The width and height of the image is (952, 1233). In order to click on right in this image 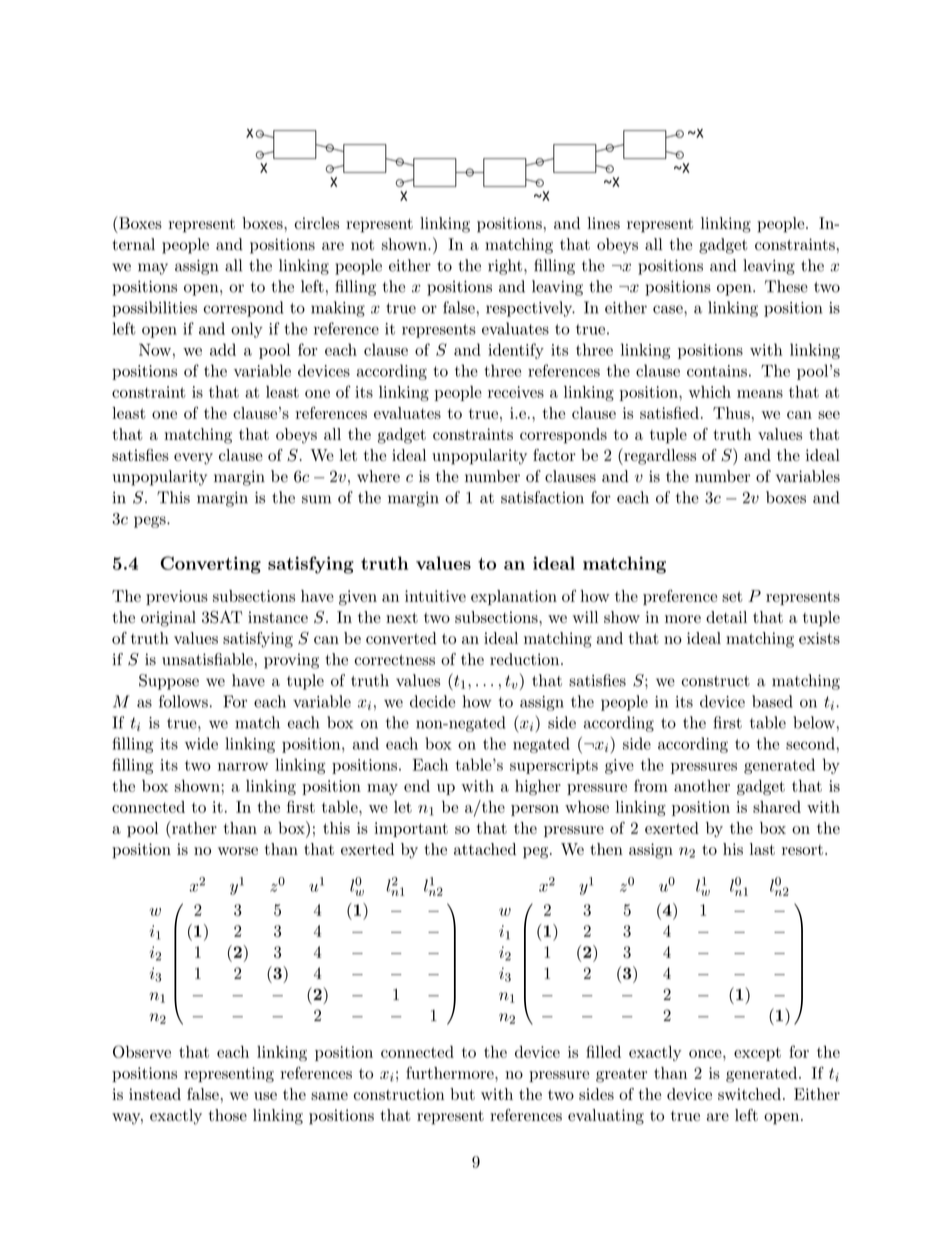, I will do `click(505, 267)`.
